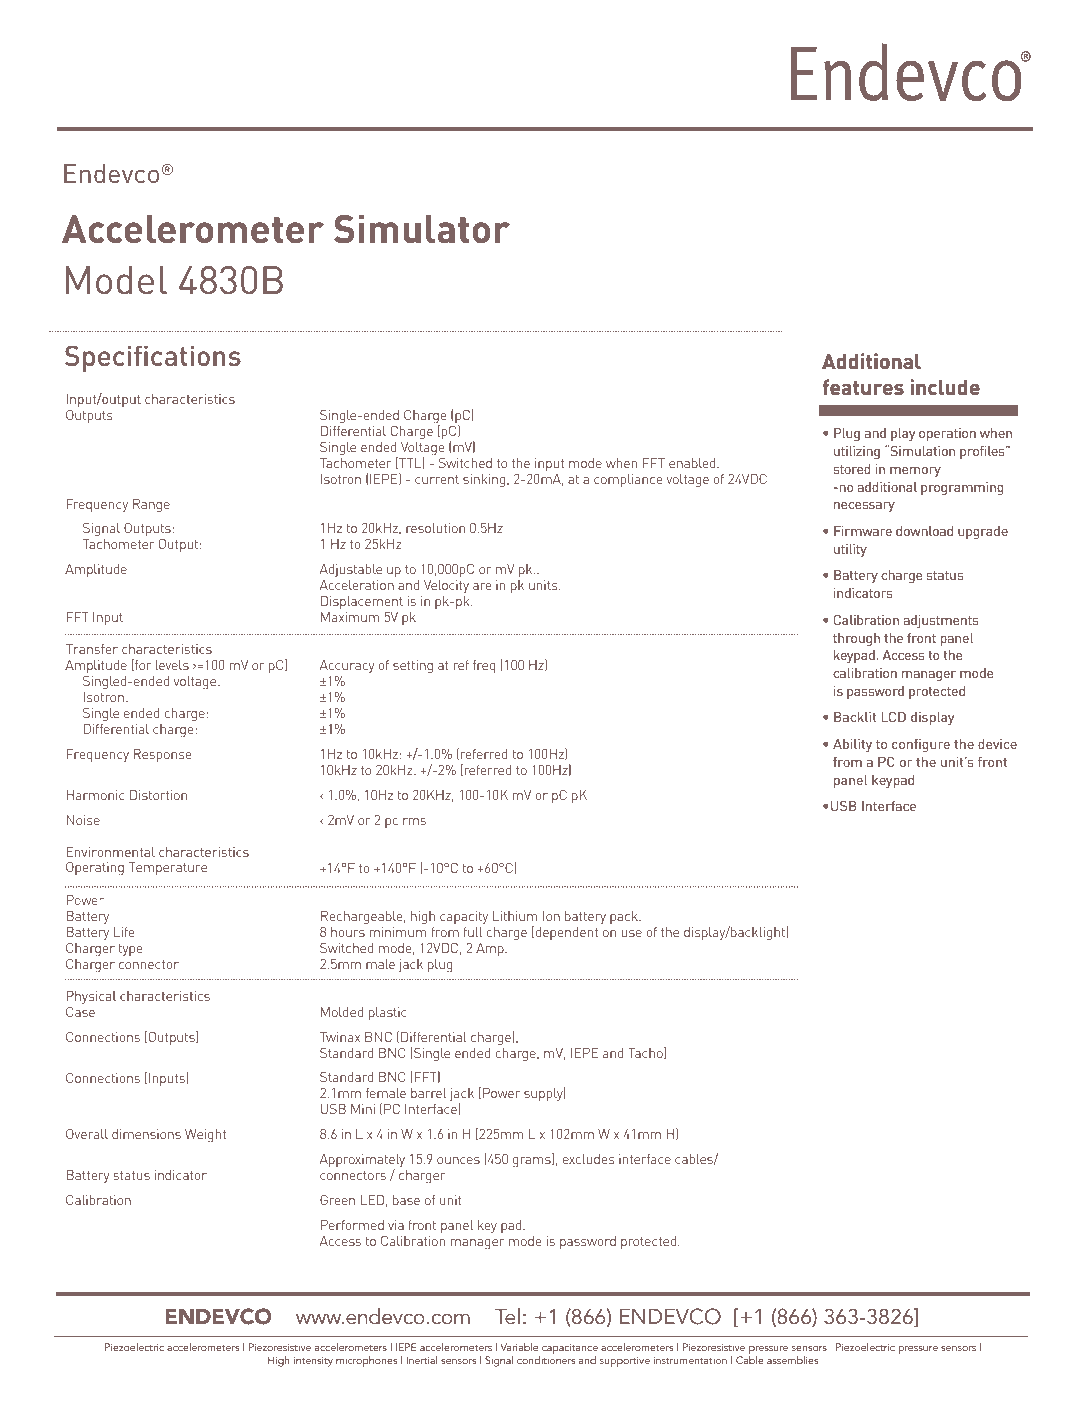 Image resolution: width=1088 pixels, height=1407 pixels. I want to click on Velocity, so click(446, 586).
